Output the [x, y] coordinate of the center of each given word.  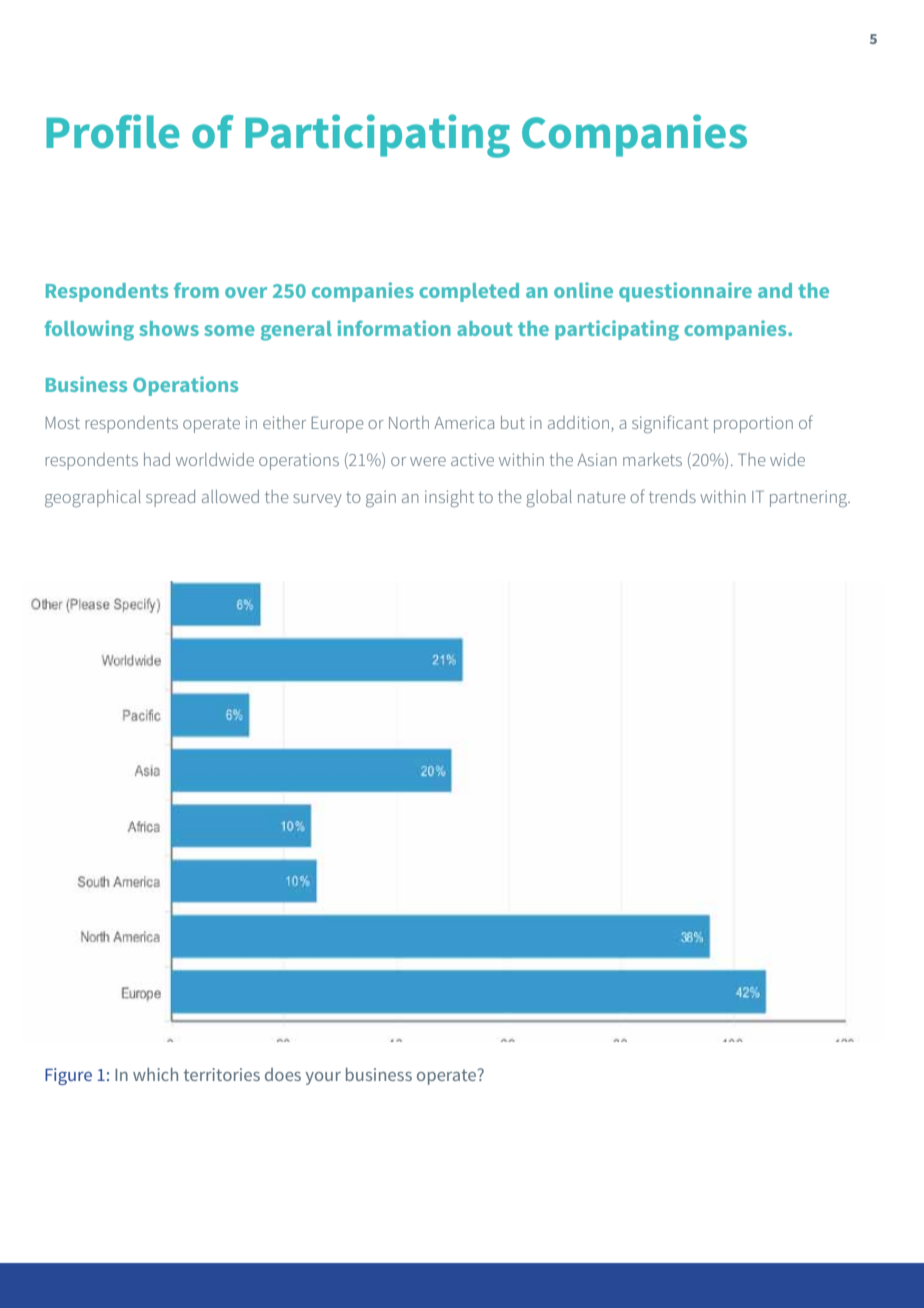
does [283, 1074]
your [323, 1078]
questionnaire [685, 292]
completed [469, 292]
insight [449, 498]
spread [170, 498]
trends [672, 496]
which [155, 1074]
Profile [112, 131]
